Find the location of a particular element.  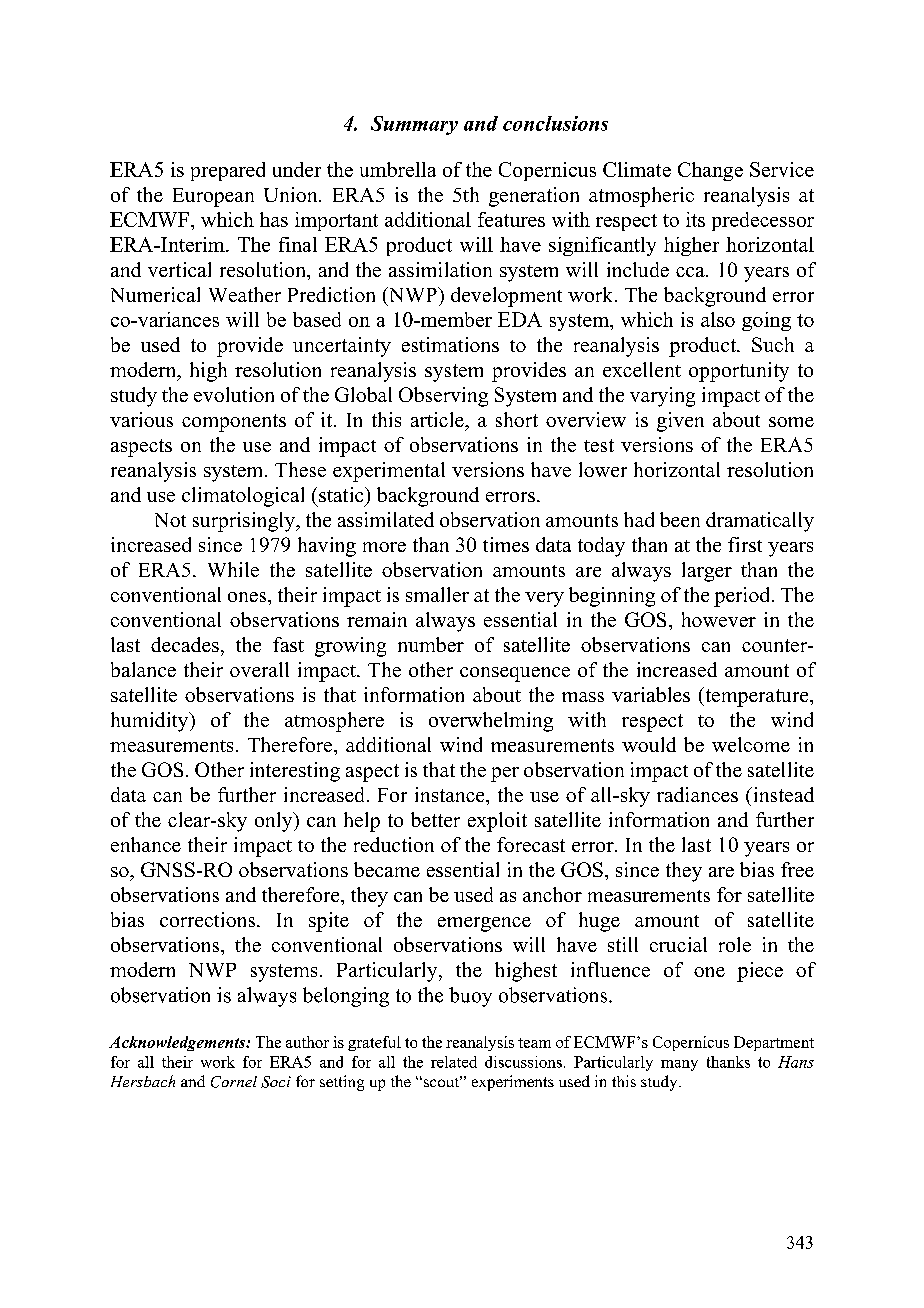

been is located at coordinates (680, 519).
